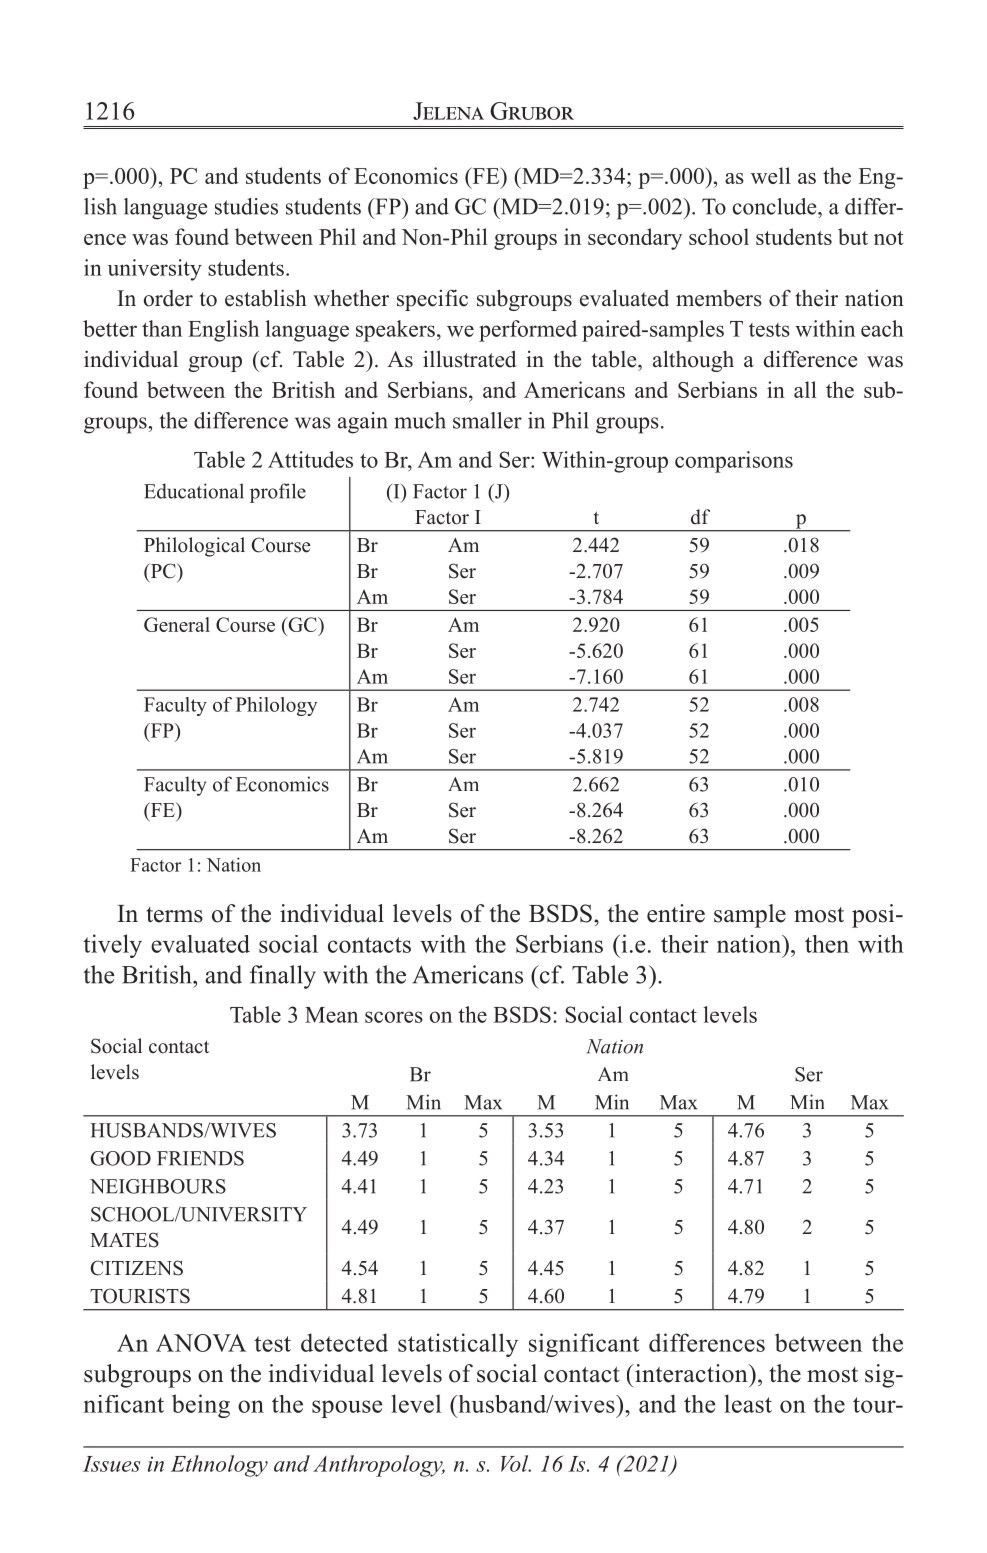  What do you see at coordinates (200, 1158) in the page?
I see `FRIENDS` at bounding box center [200, 1158].
